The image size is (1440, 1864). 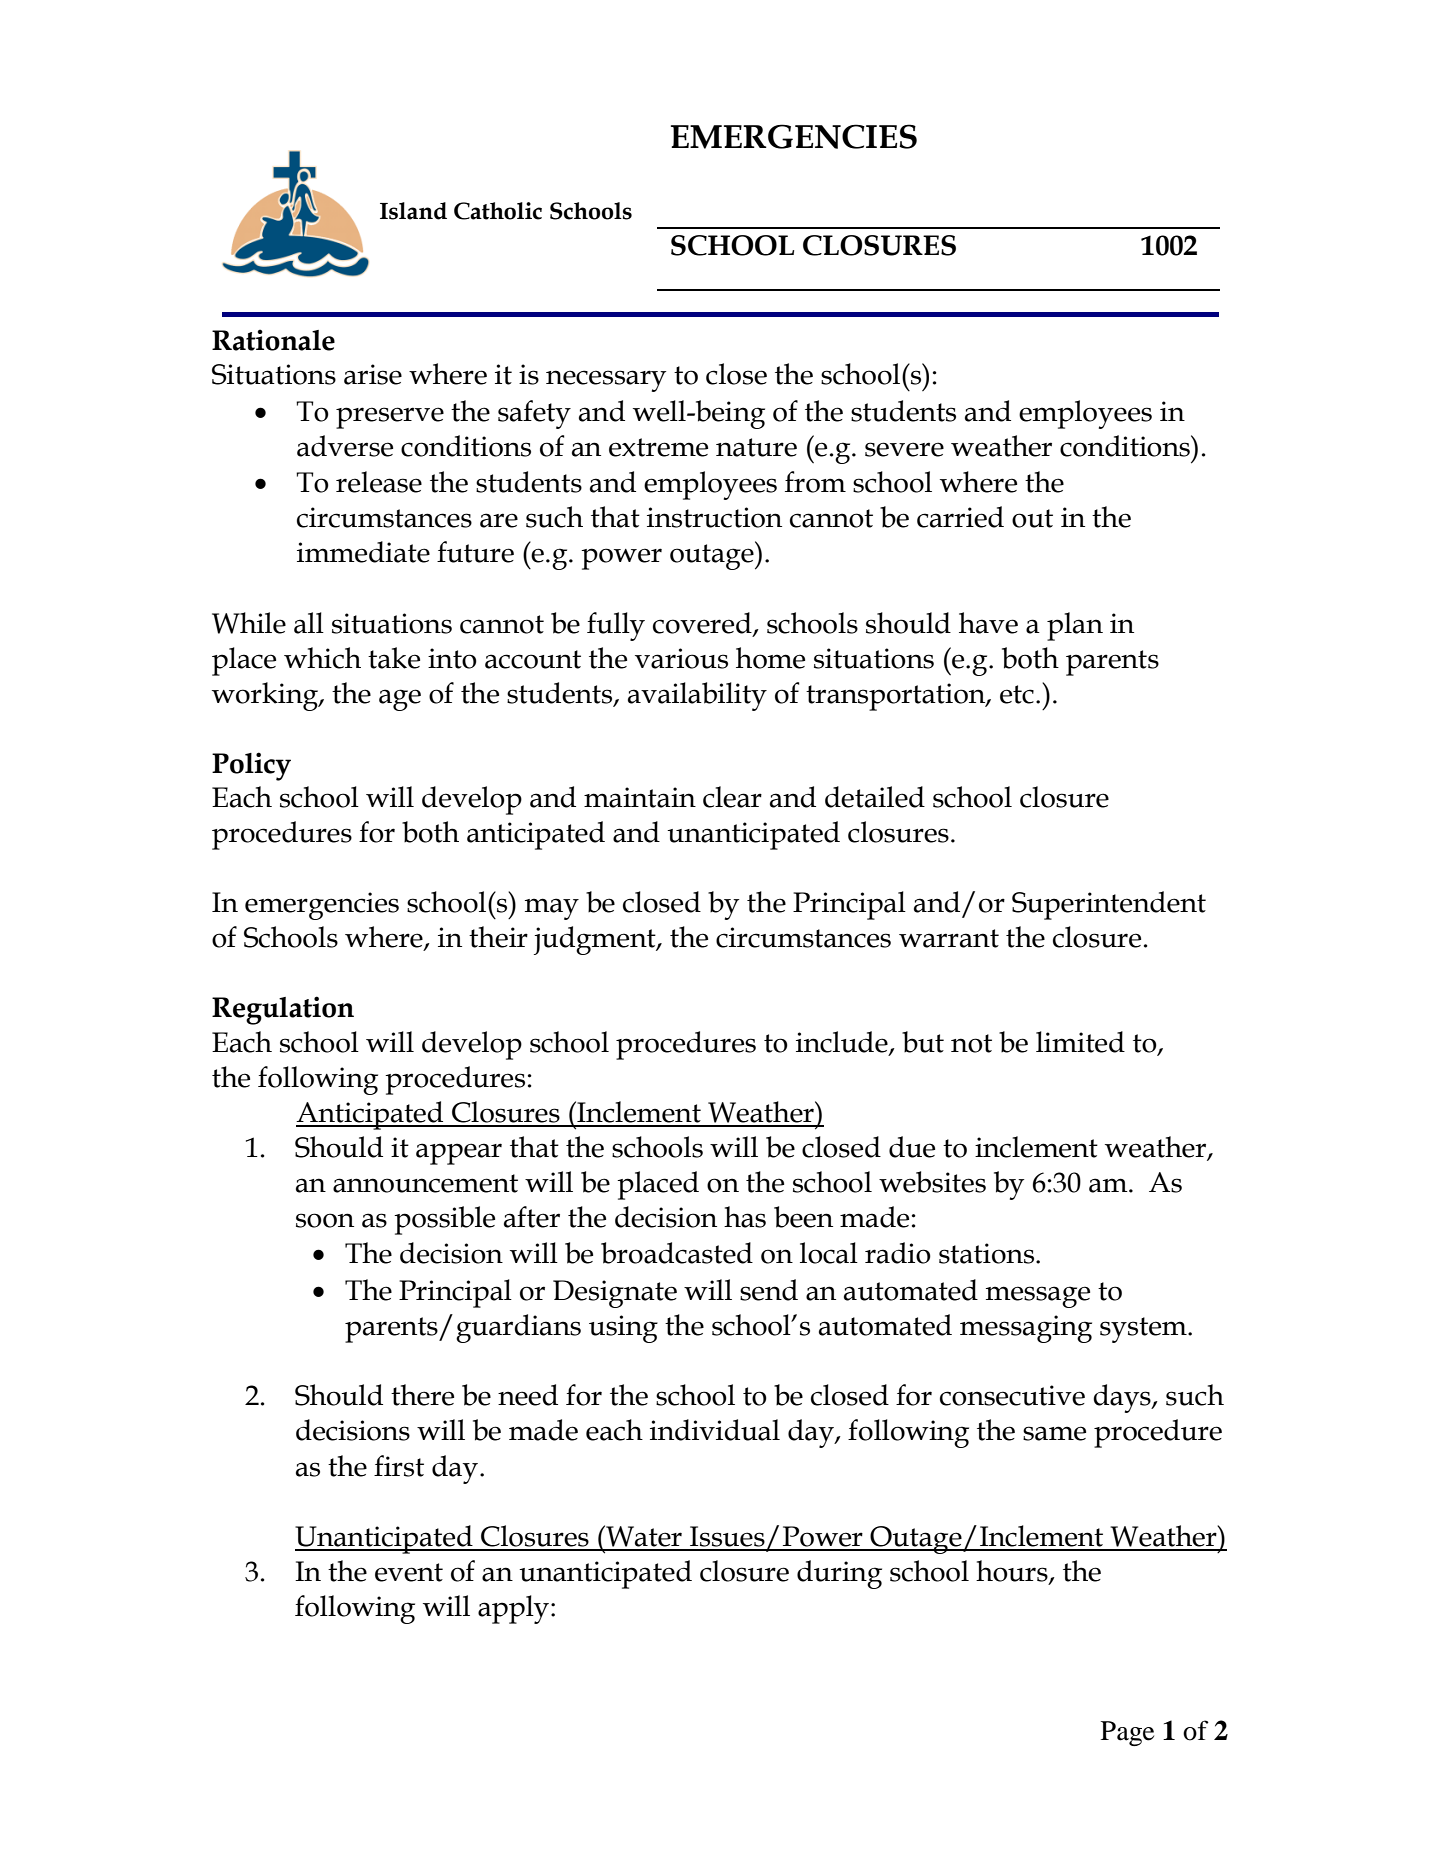 What do you see at coordinates (1017, 694) in the page?
I see `etc` at bounding box center [1017, 694].
